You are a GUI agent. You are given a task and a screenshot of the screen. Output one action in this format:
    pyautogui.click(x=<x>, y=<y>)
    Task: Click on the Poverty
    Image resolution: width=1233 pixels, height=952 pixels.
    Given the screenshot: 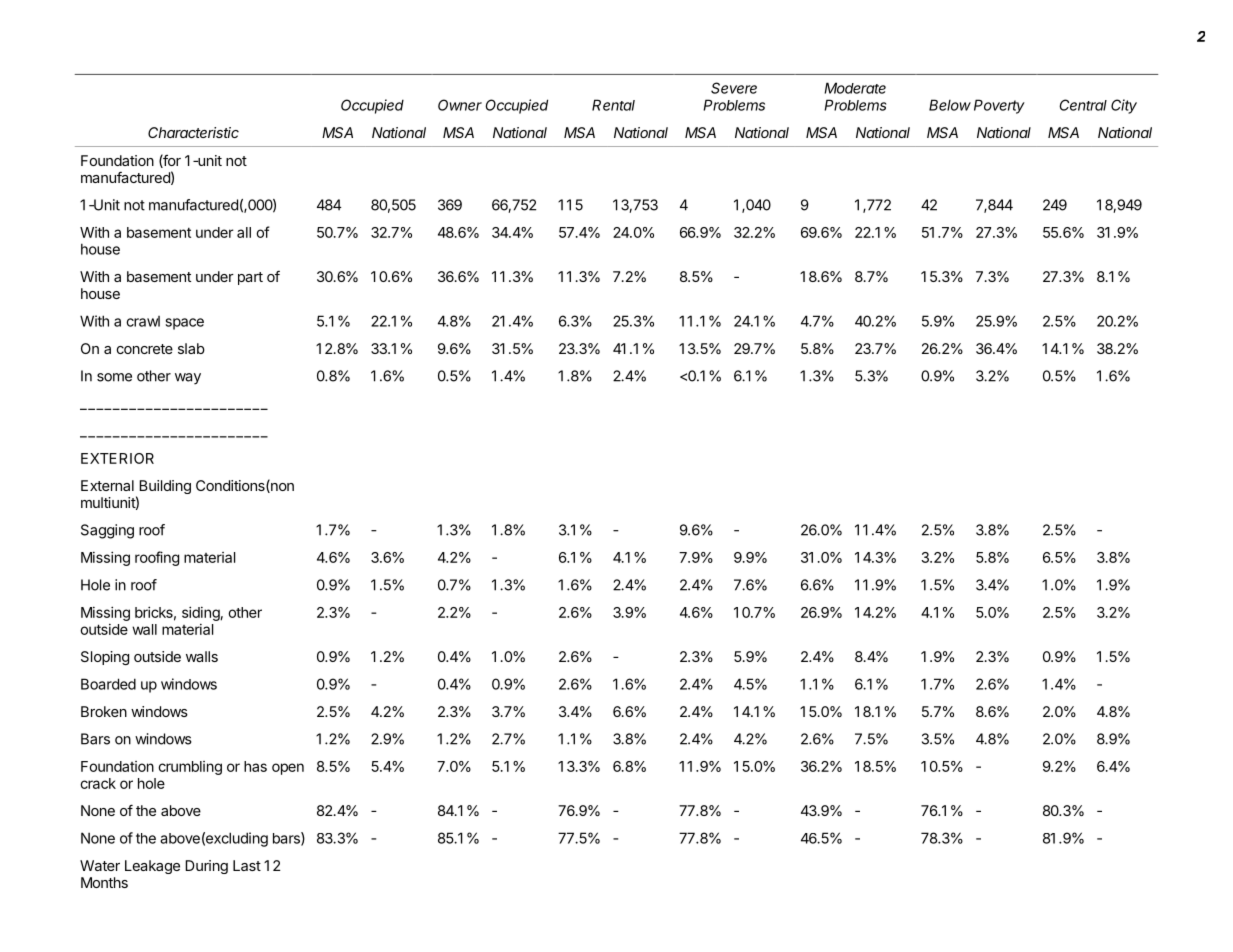 What is the action you would take?
    pyautogui.click(x=999, y=106)
